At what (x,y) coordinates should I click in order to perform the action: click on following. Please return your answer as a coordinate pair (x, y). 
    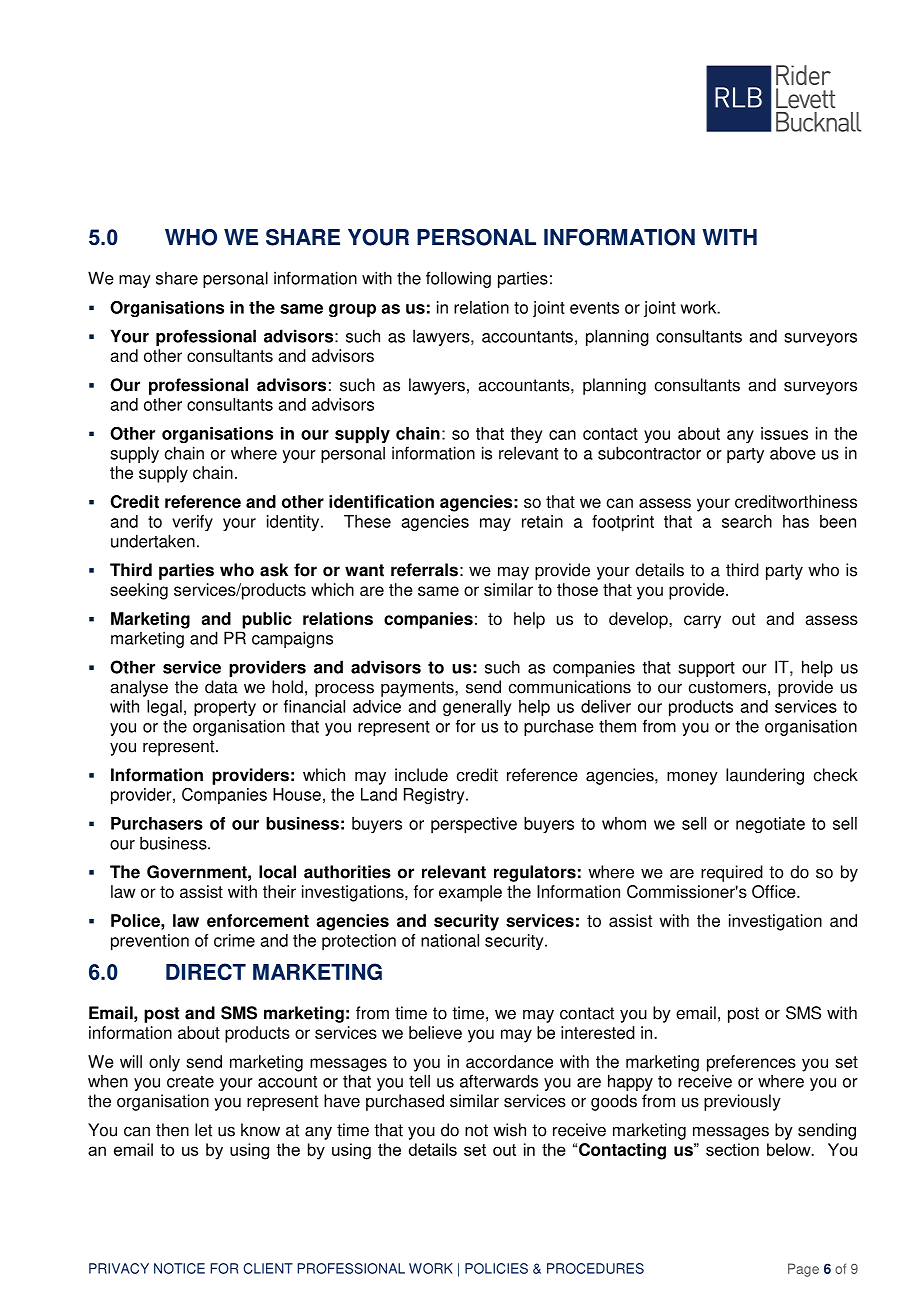
    Looking at the image, I should click on (458, 279).
